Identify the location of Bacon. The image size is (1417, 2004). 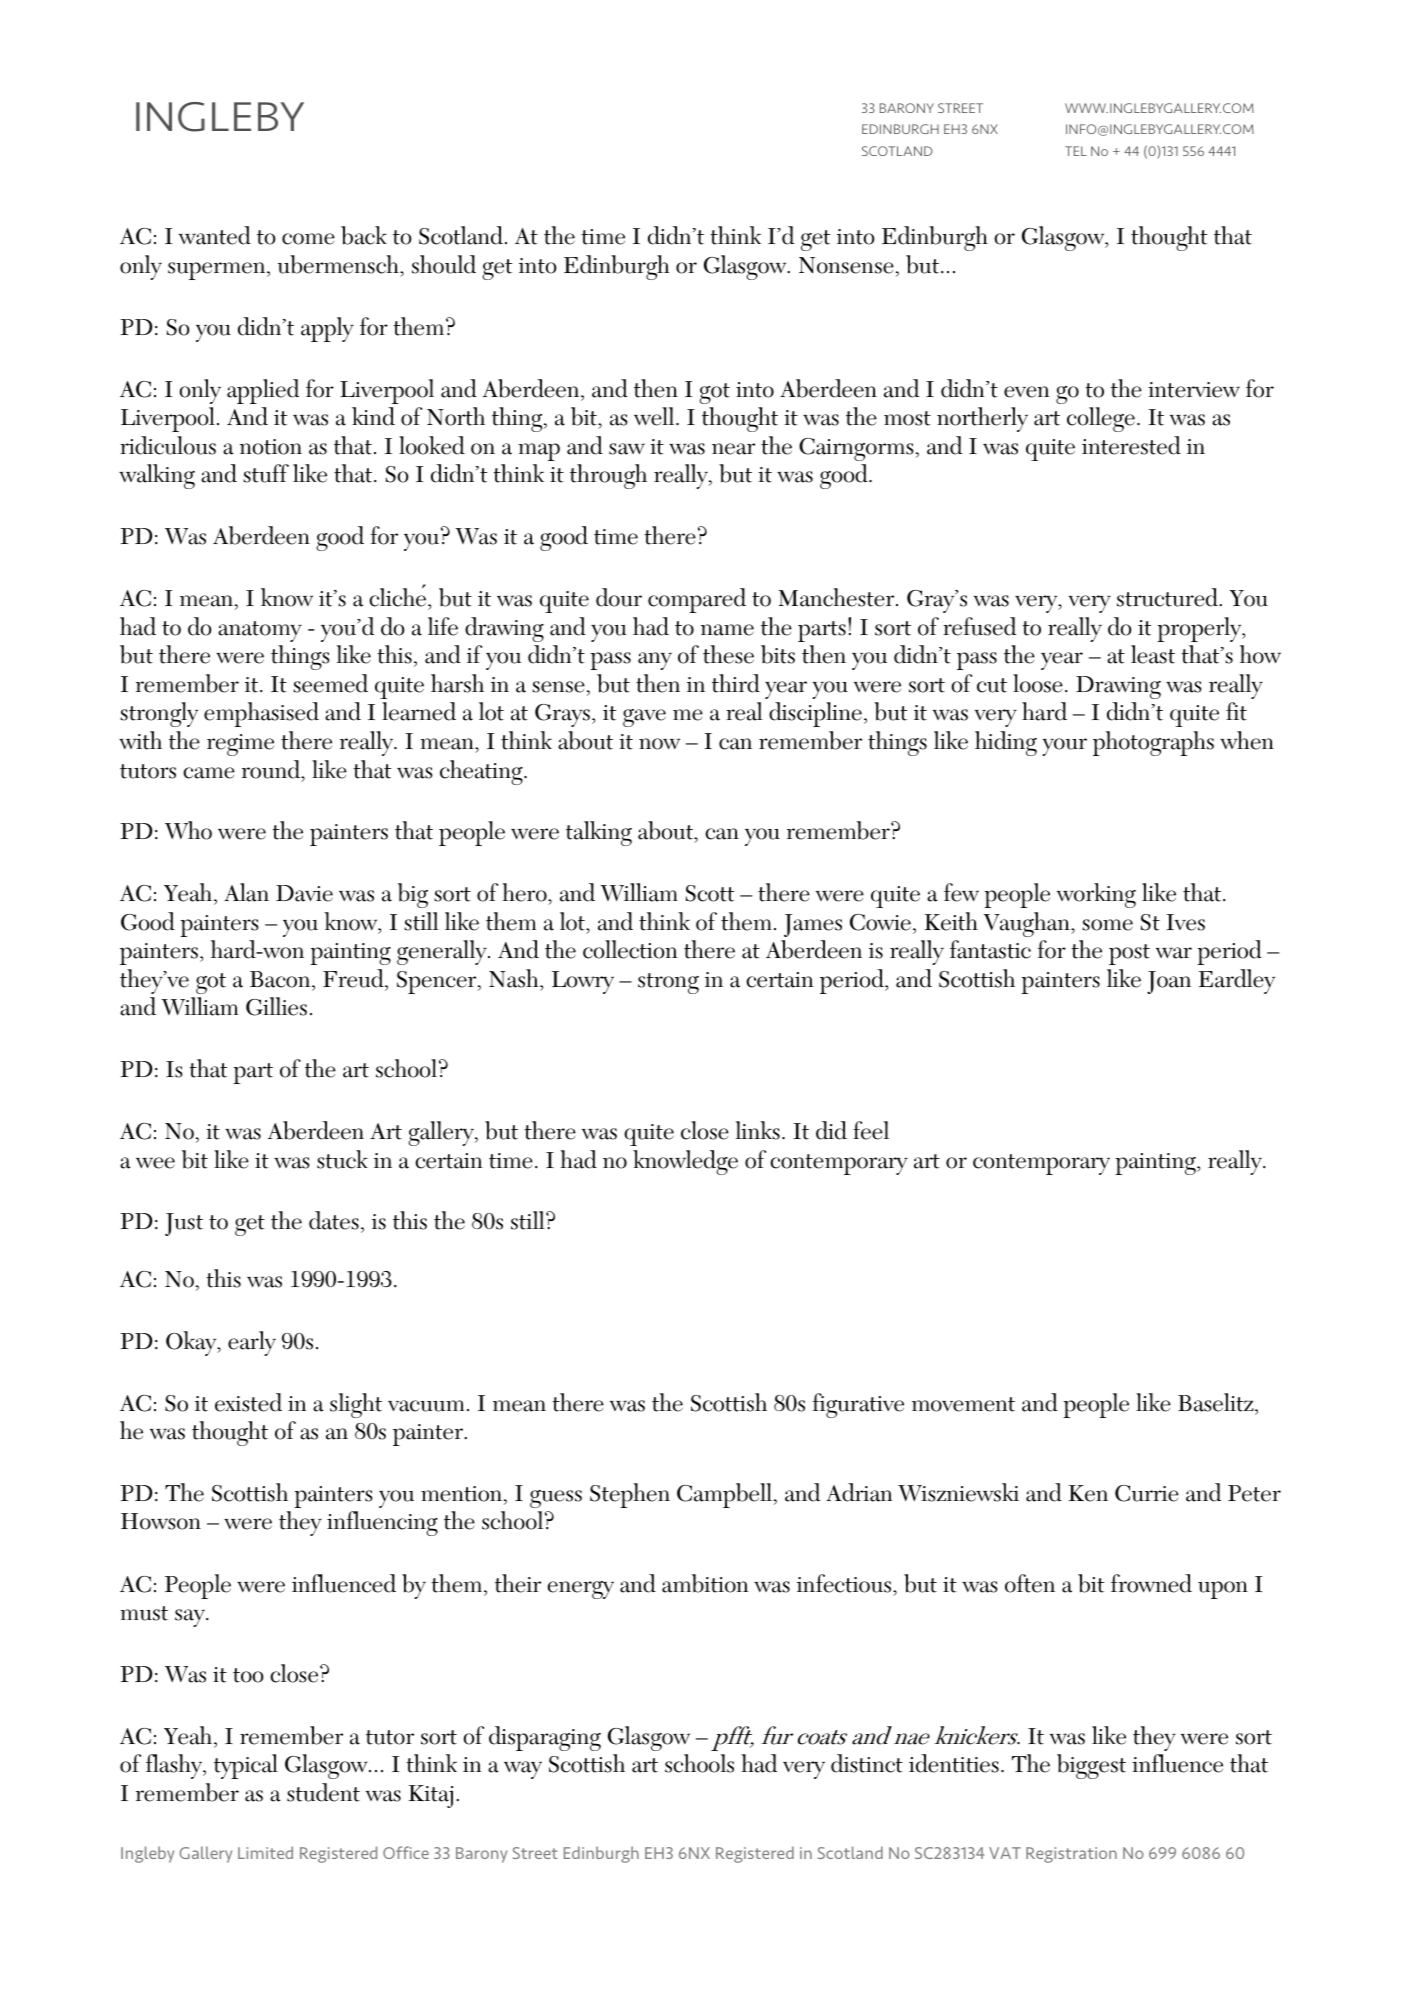
(281, 979).
